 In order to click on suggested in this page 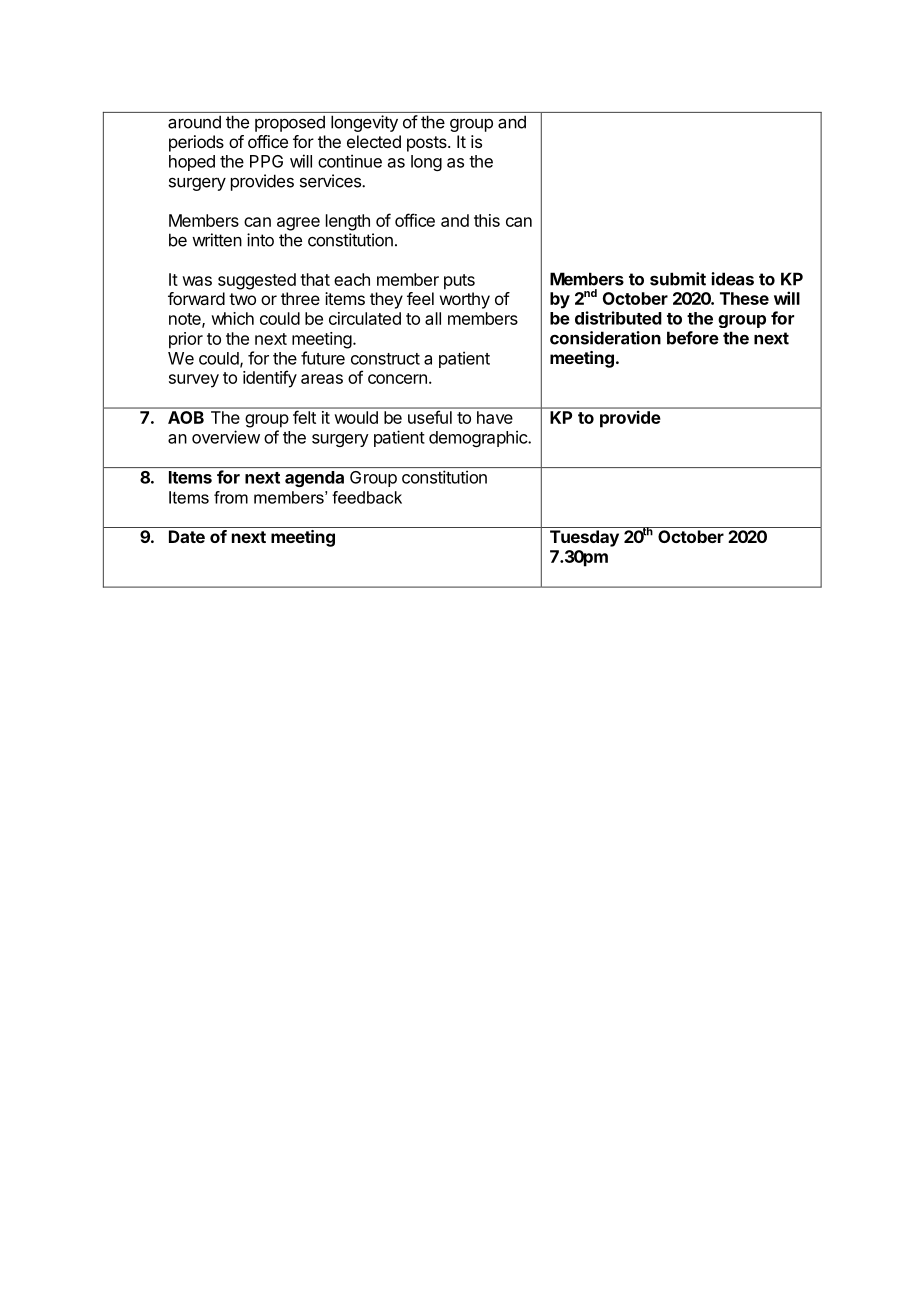, I will do `click(257, 281)`.
